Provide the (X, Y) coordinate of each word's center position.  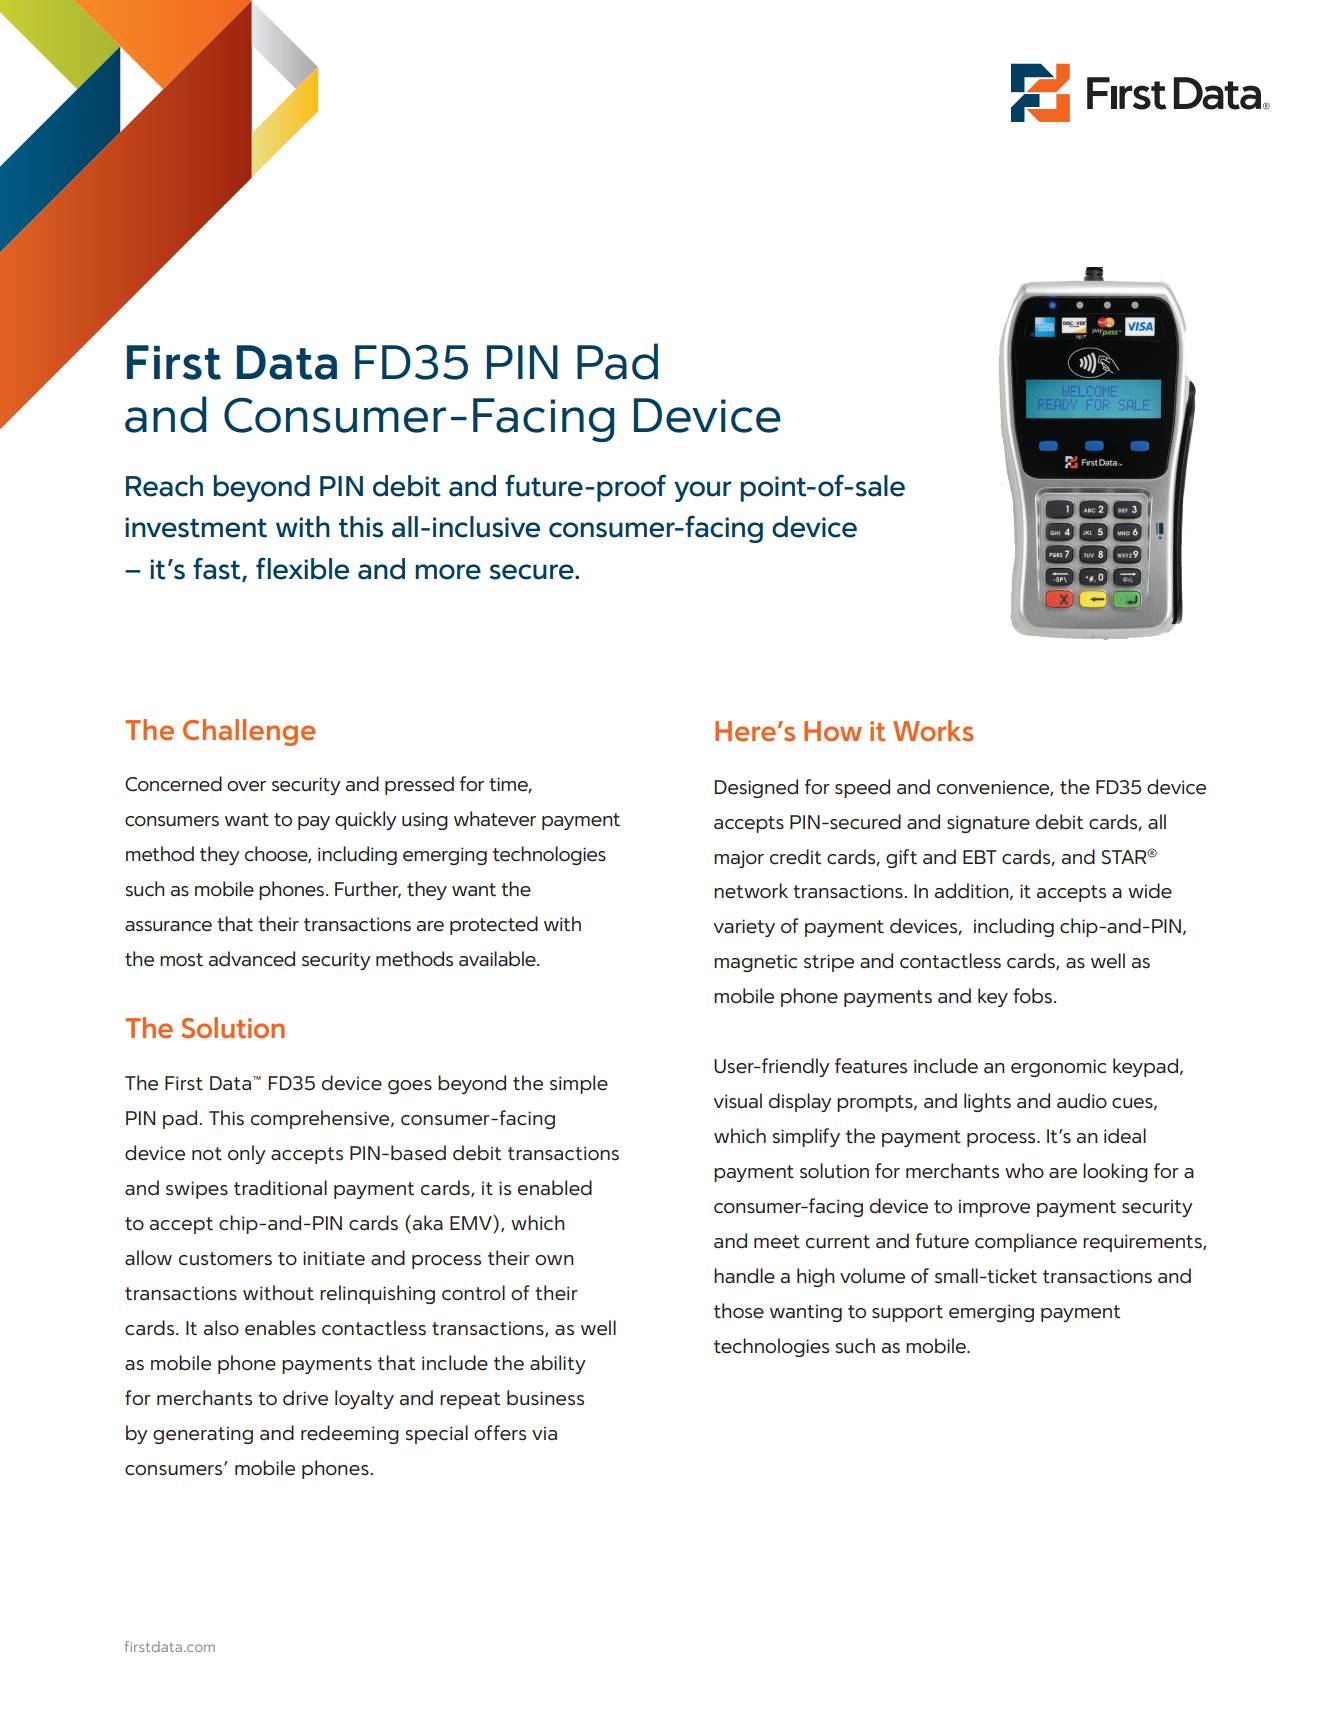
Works (933, 730)
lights (987, 1102)
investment (196, 527)
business (545, 1398)
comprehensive (321, 1119)
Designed (756, 788)
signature (988, 824)
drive (305, 1398)
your (703, 491)
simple (579, 1084)
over (246, 786)
